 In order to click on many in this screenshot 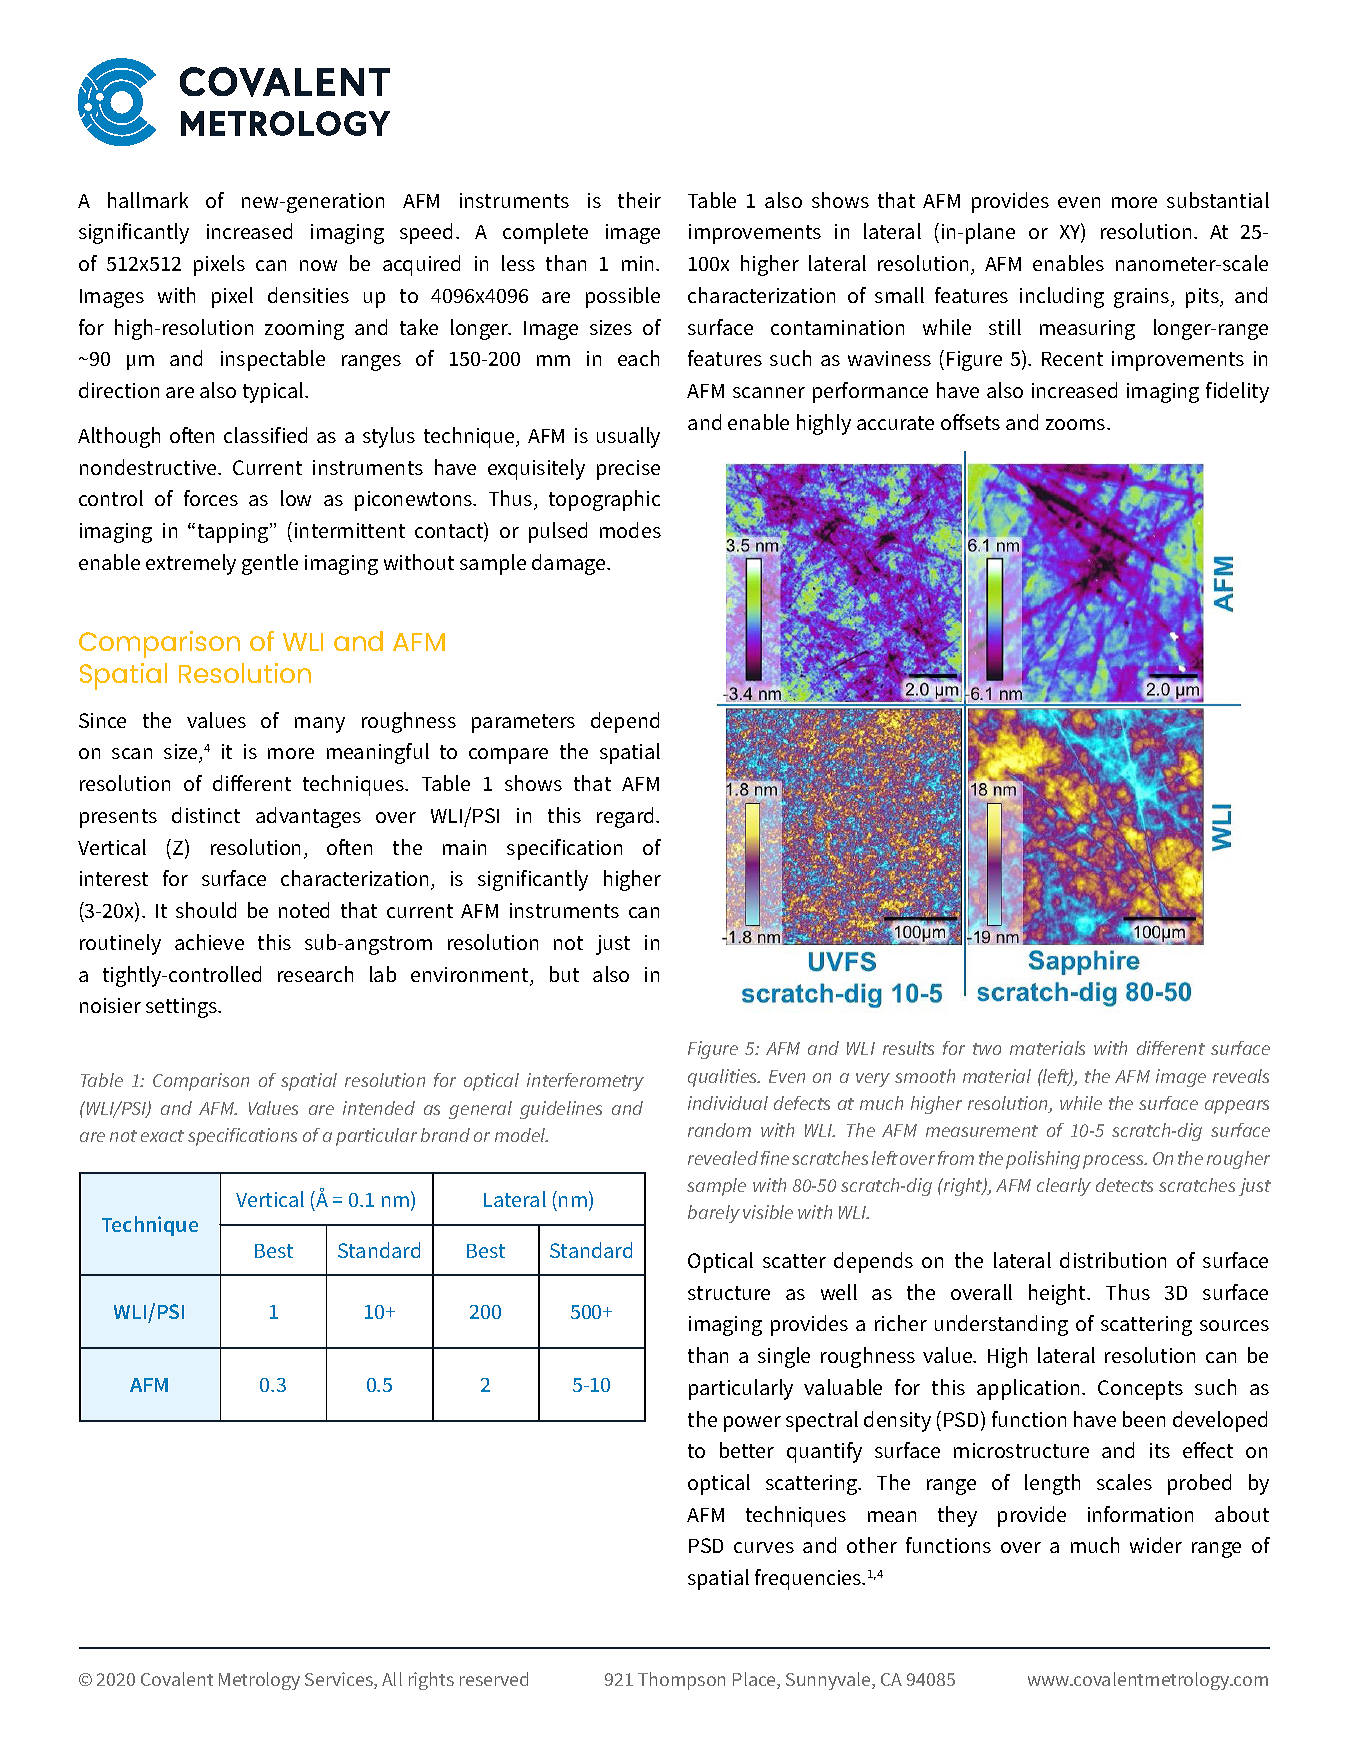, I will do `click(320, 725)`.
